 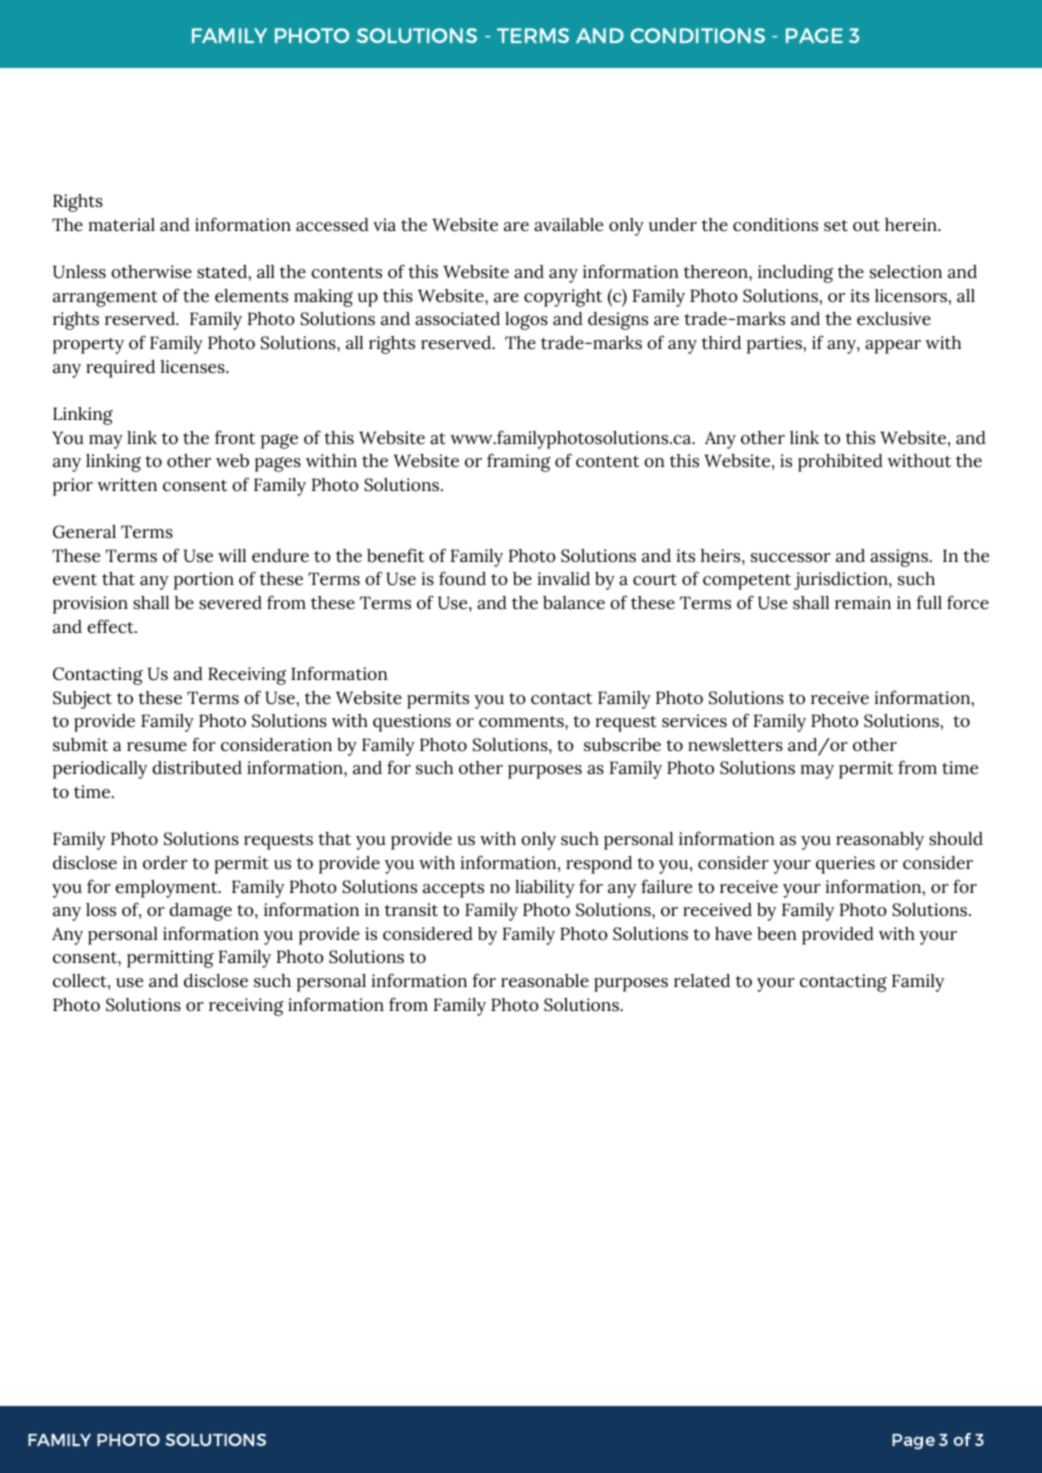 What do you see at coordinates (564, 579) in the screenshot?
I see `invalid` at bounding box center [564, 579].
